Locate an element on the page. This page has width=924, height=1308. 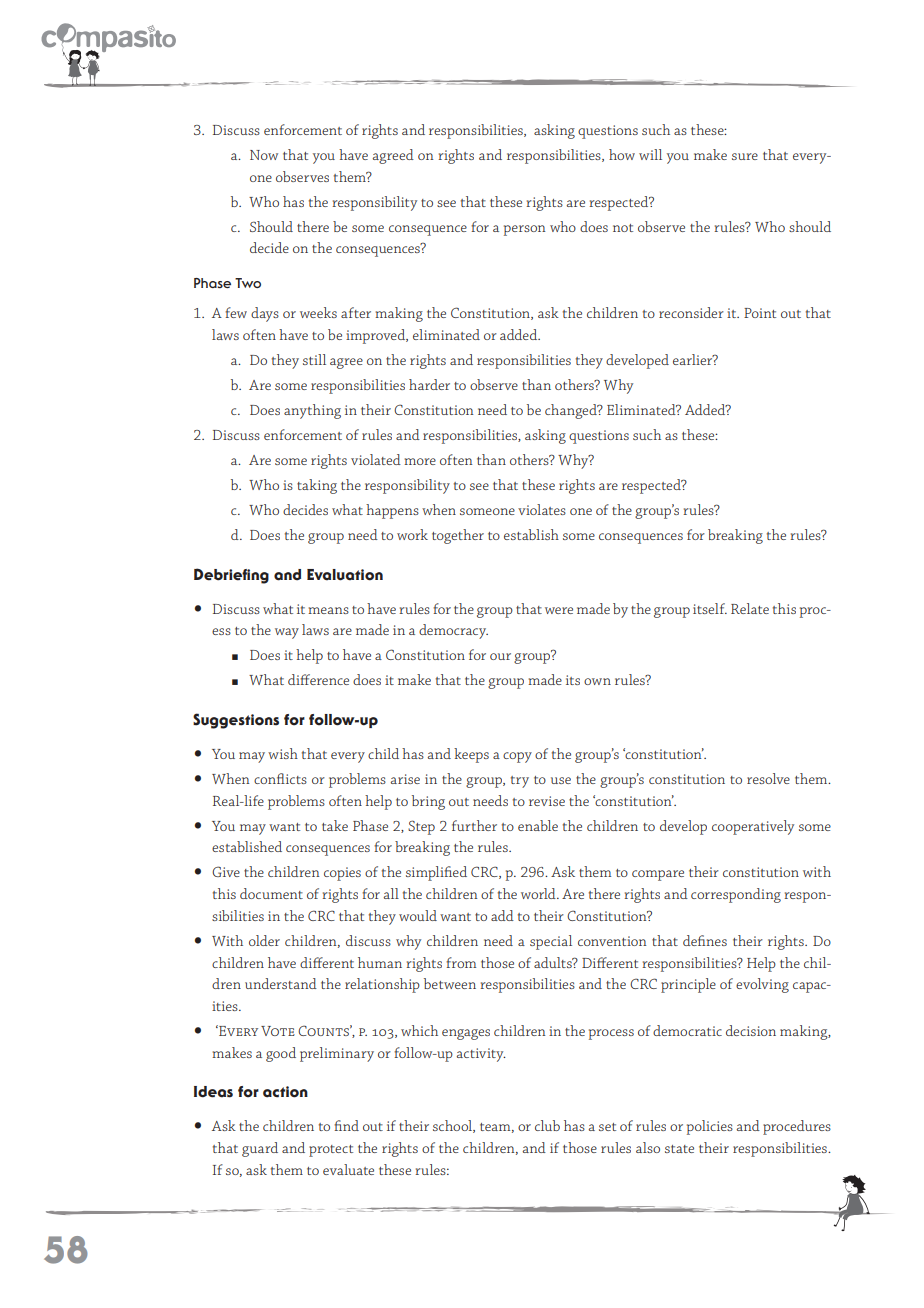
sure is located at coordinates (745, 156).
